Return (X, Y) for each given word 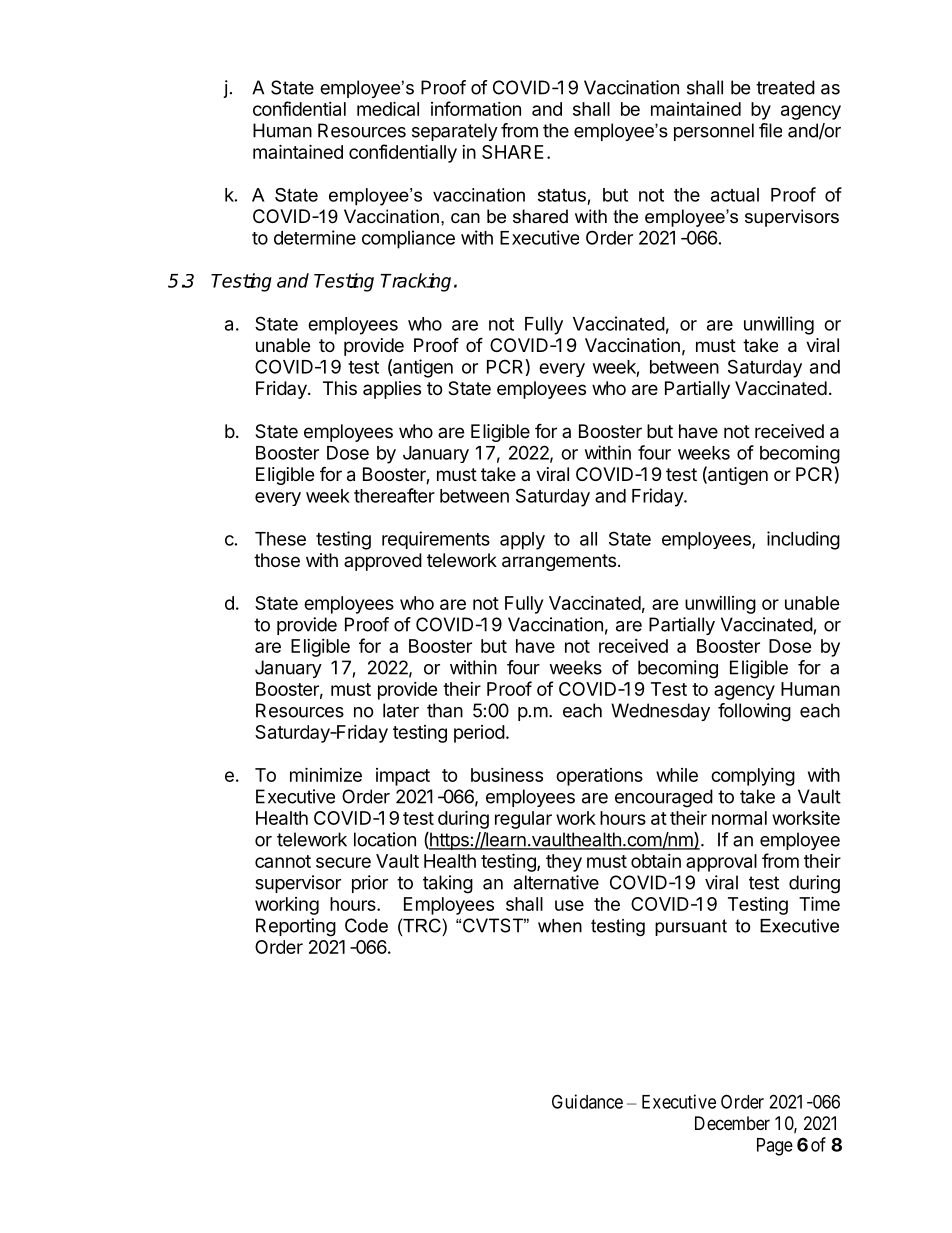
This (340, 388)
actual (735, 195)
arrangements (559, 562)
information (476, 108)
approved (383, 562)
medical (388, 108)
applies (392, 390)
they (564, 863)
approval (721, 863)
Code (366, 925)
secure (343, 862)
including (803, 540)
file (770, 130)
